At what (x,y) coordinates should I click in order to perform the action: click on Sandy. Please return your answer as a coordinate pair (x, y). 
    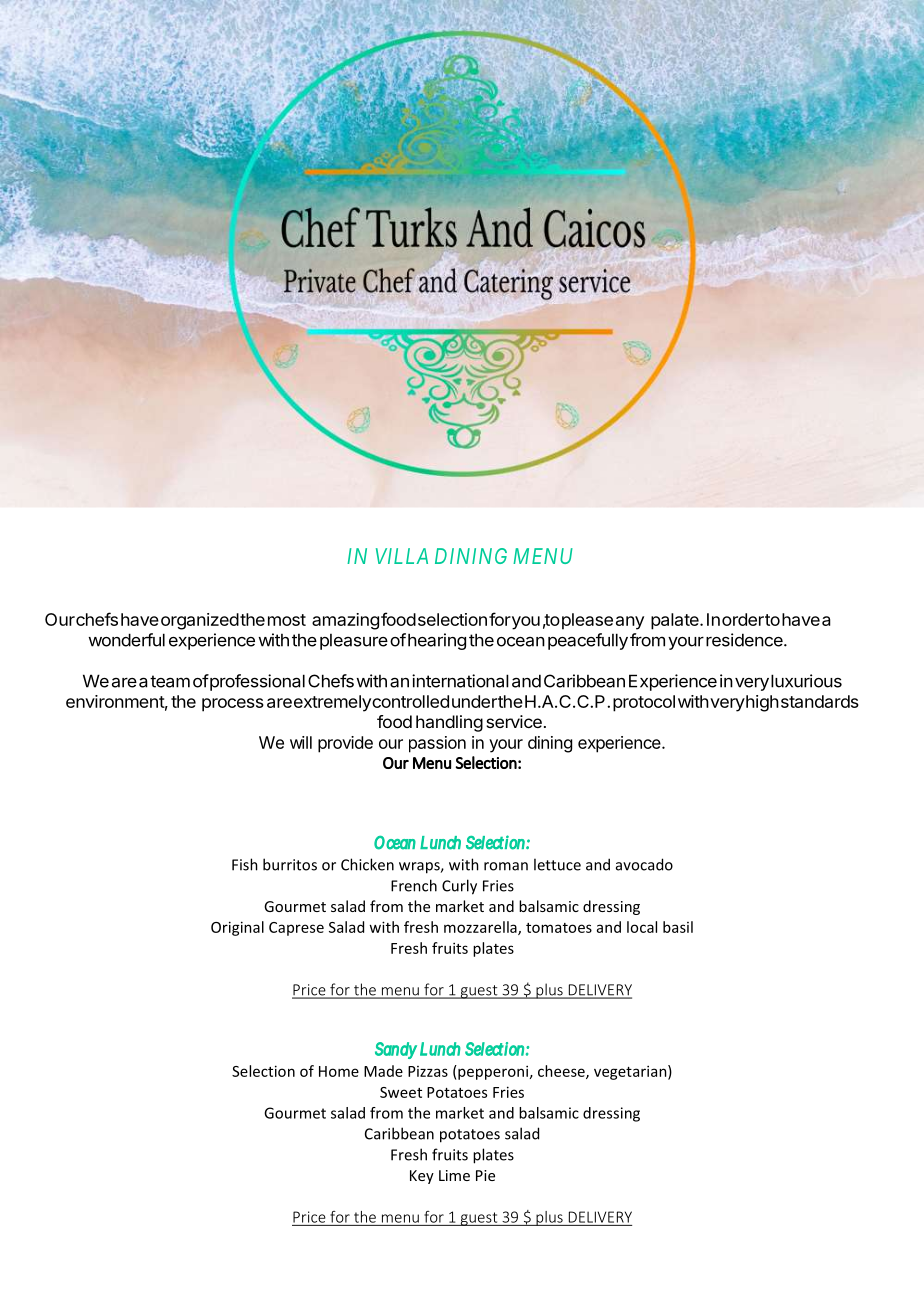
    Looking at the image, I should click on (396, 1050).
